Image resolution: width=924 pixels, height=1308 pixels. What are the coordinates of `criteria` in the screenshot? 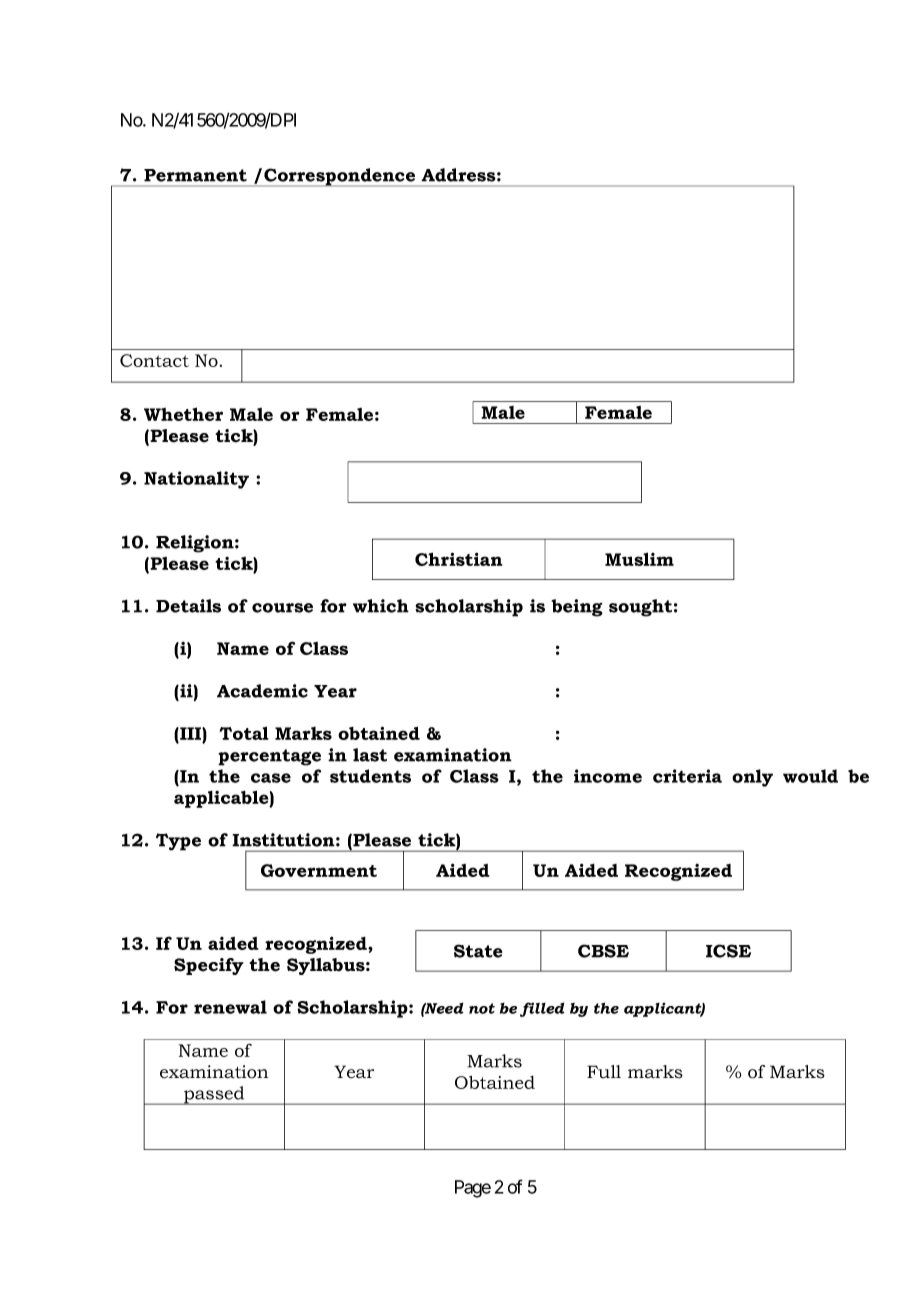 It's located at (687, 776).
